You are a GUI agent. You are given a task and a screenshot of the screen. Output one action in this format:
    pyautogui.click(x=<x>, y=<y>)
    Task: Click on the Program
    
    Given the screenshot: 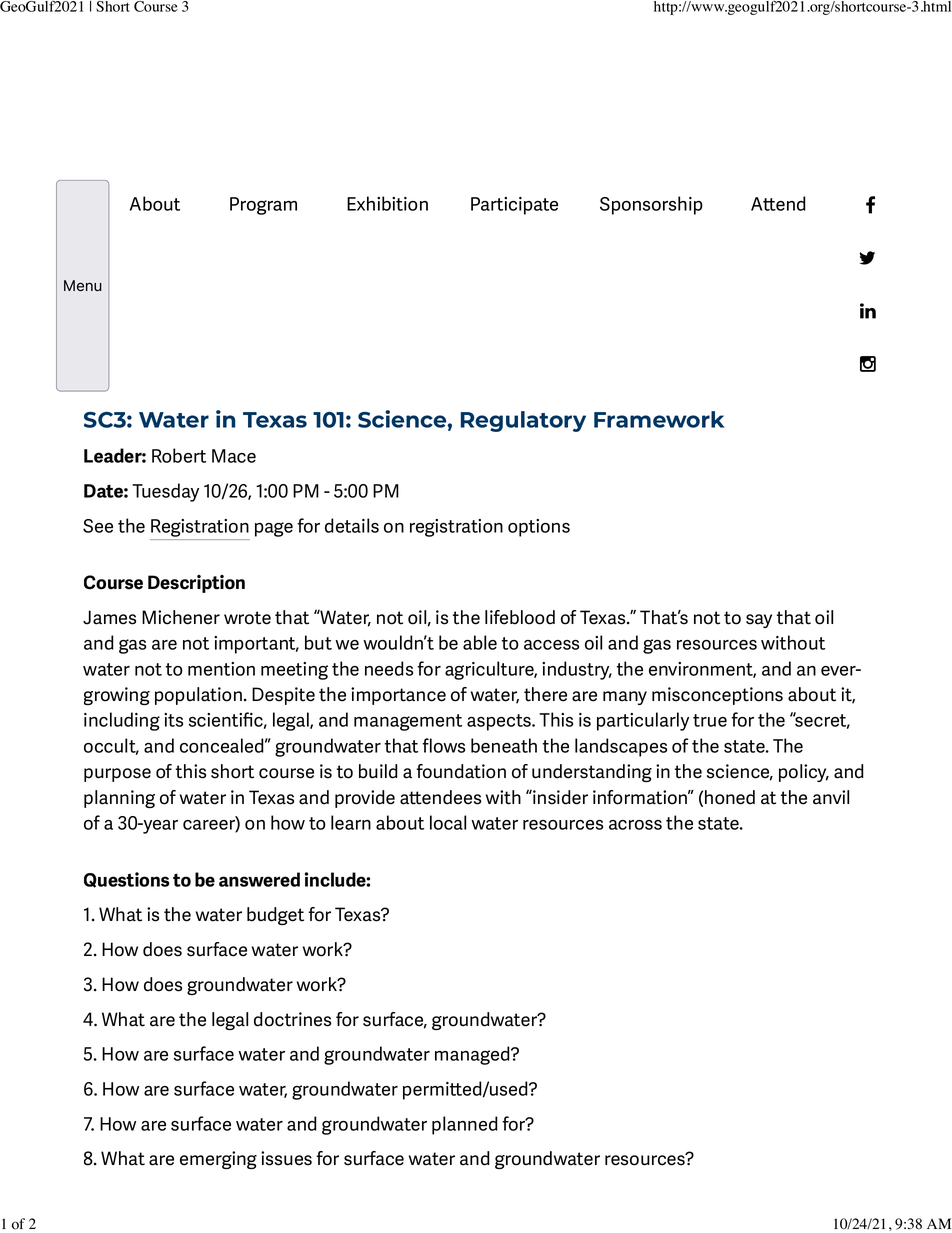 What is the action you would take?
    pyautogui.click(x=263, y=206)
